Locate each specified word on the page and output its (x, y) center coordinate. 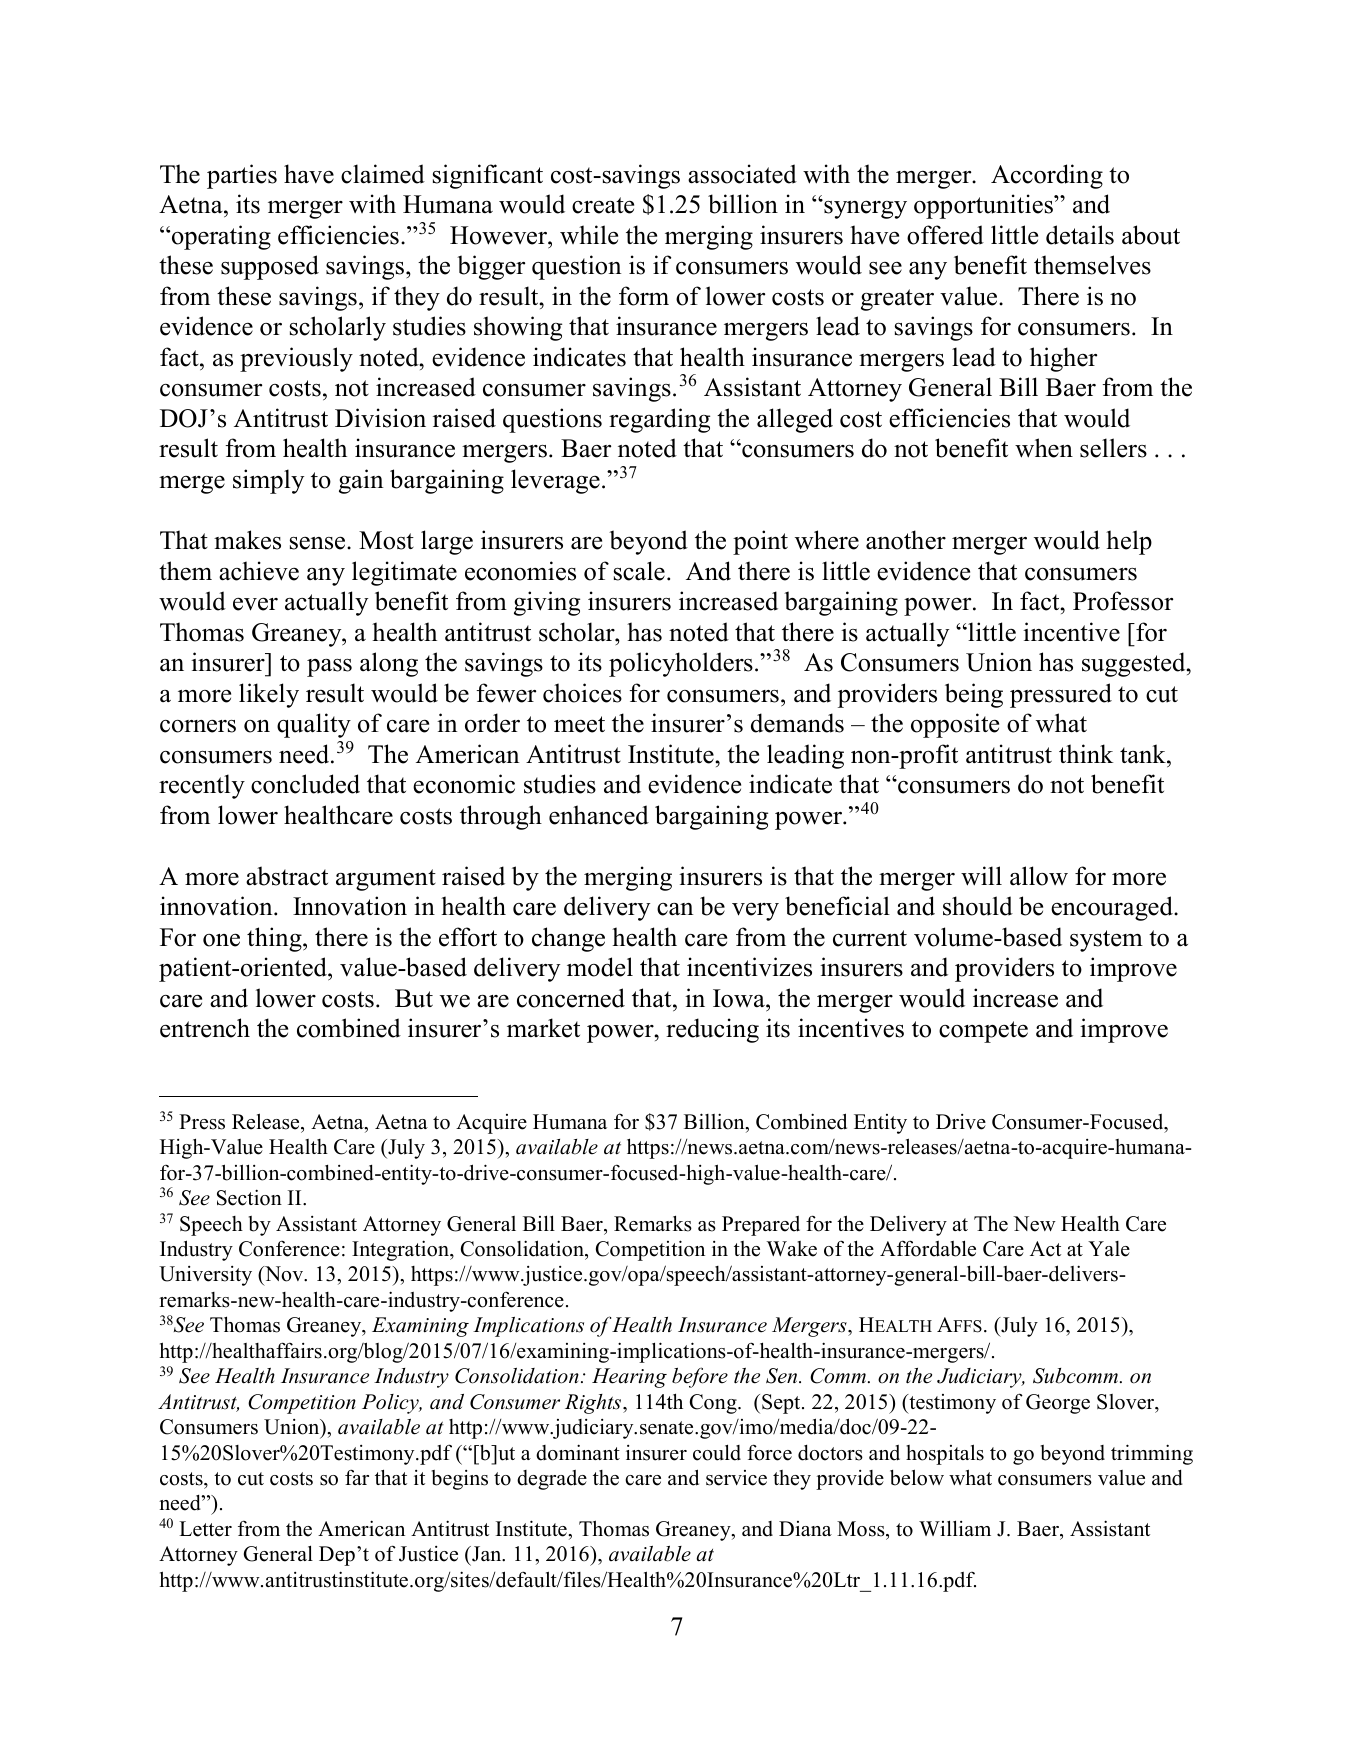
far (357, 1477)
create (603, 205)
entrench (205, 1028)
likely (269, 695)
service (736, 1478)
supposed (270, 267)
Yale (1109, 1249)
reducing (712, 1030)
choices (582, 693)
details (1080, 235)
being (974, 695)
